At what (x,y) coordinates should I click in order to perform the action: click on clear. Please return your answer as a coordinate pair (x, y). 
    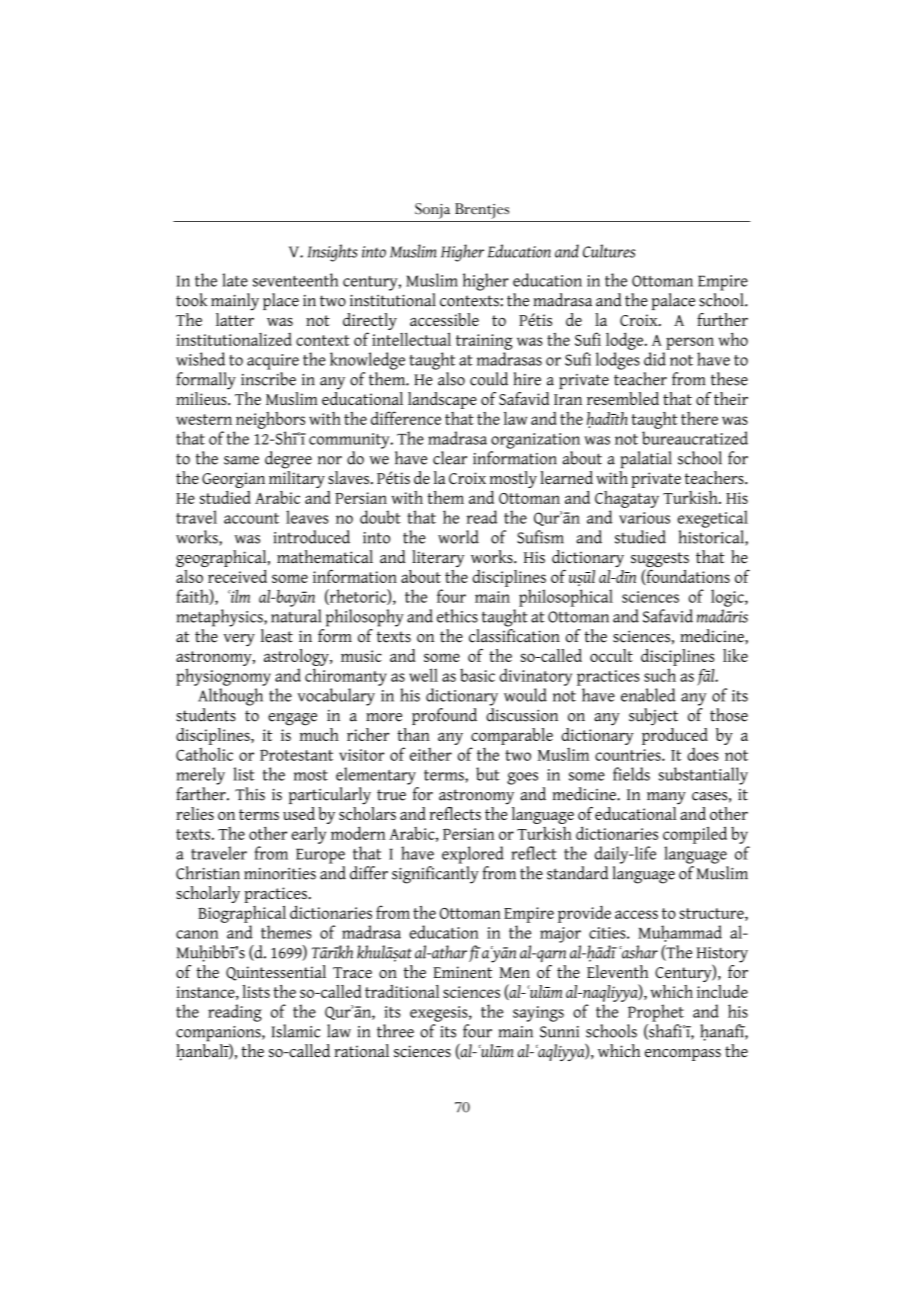
    Looking at the image, I should click on (450, 458).
